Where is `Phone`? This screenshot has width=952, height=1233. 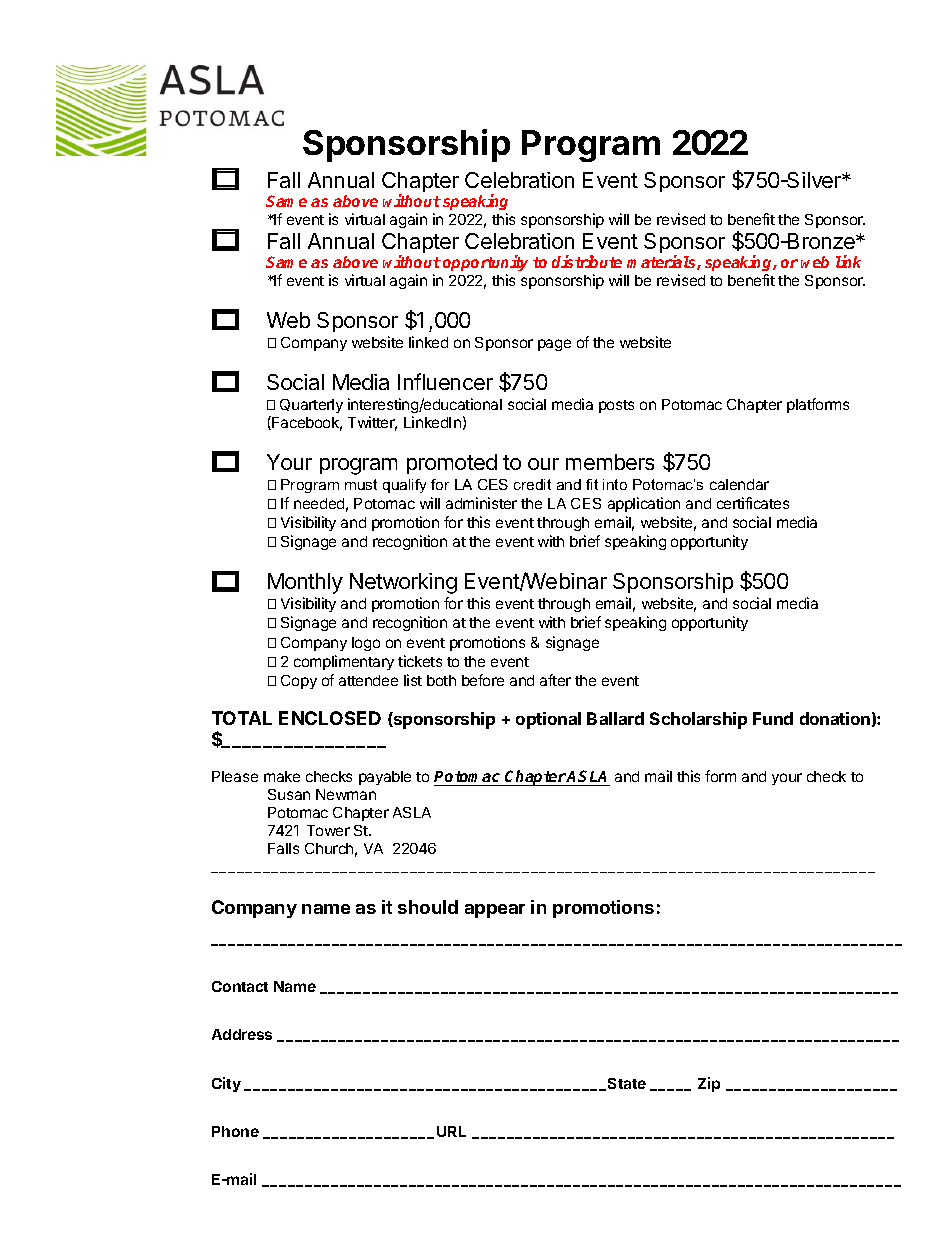 Phone is located at coordinates (235, 1131).
